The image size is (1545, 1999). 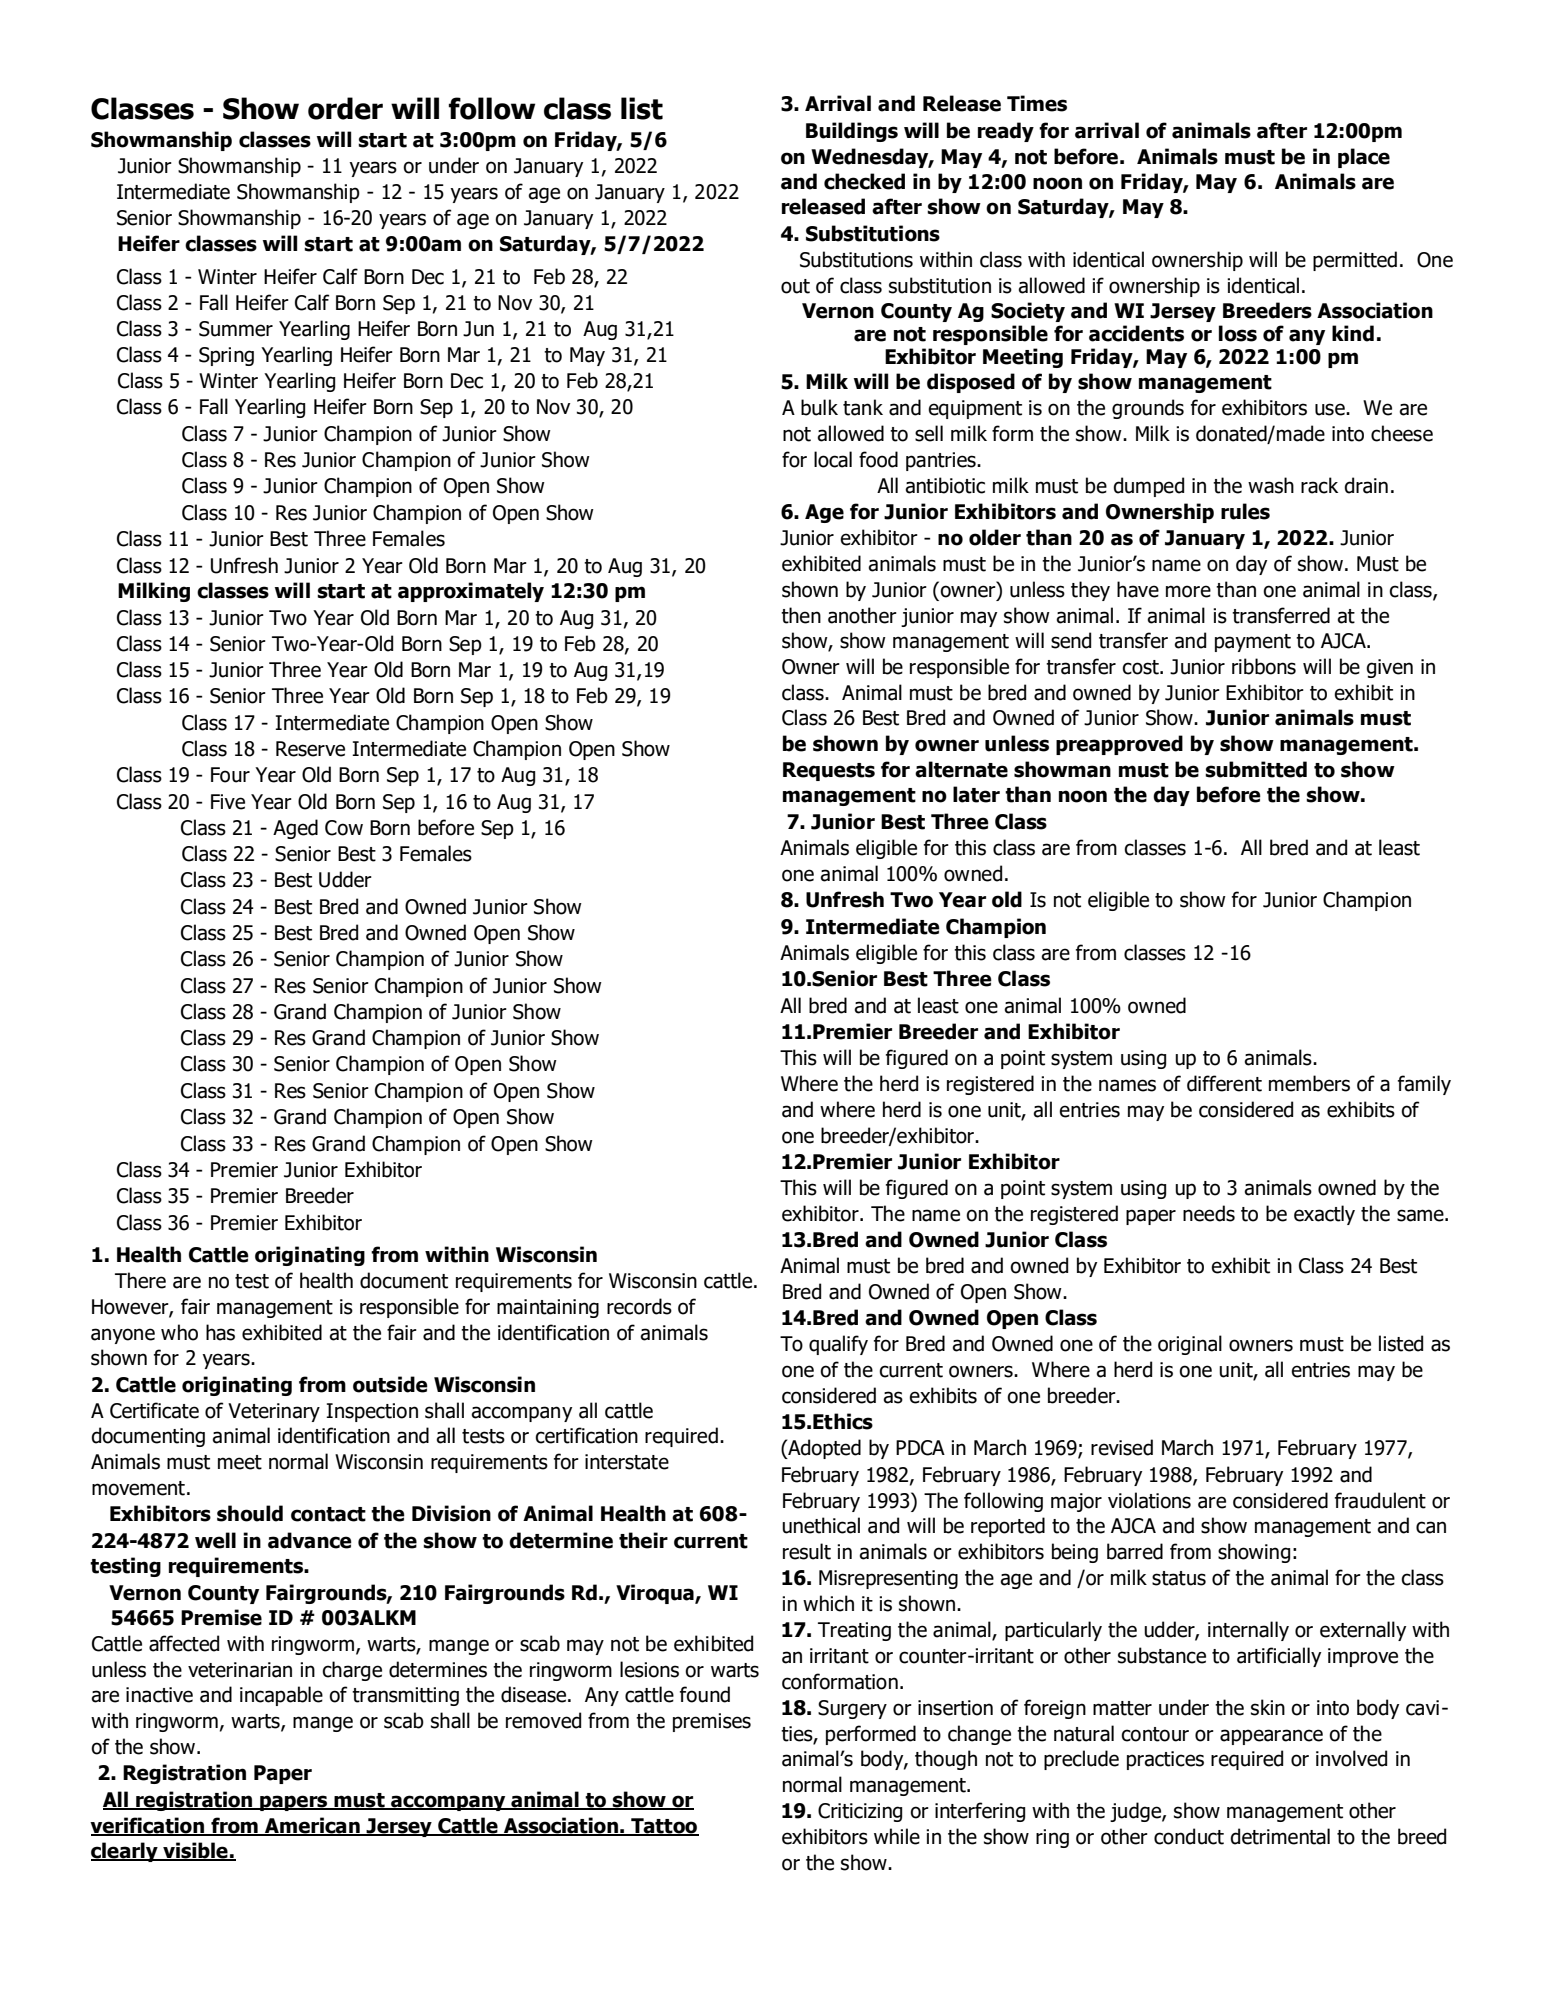 What do you see at coordinates (312, 1826) in the screenshot?
I see `American` at bounding box center [312, 1826].
